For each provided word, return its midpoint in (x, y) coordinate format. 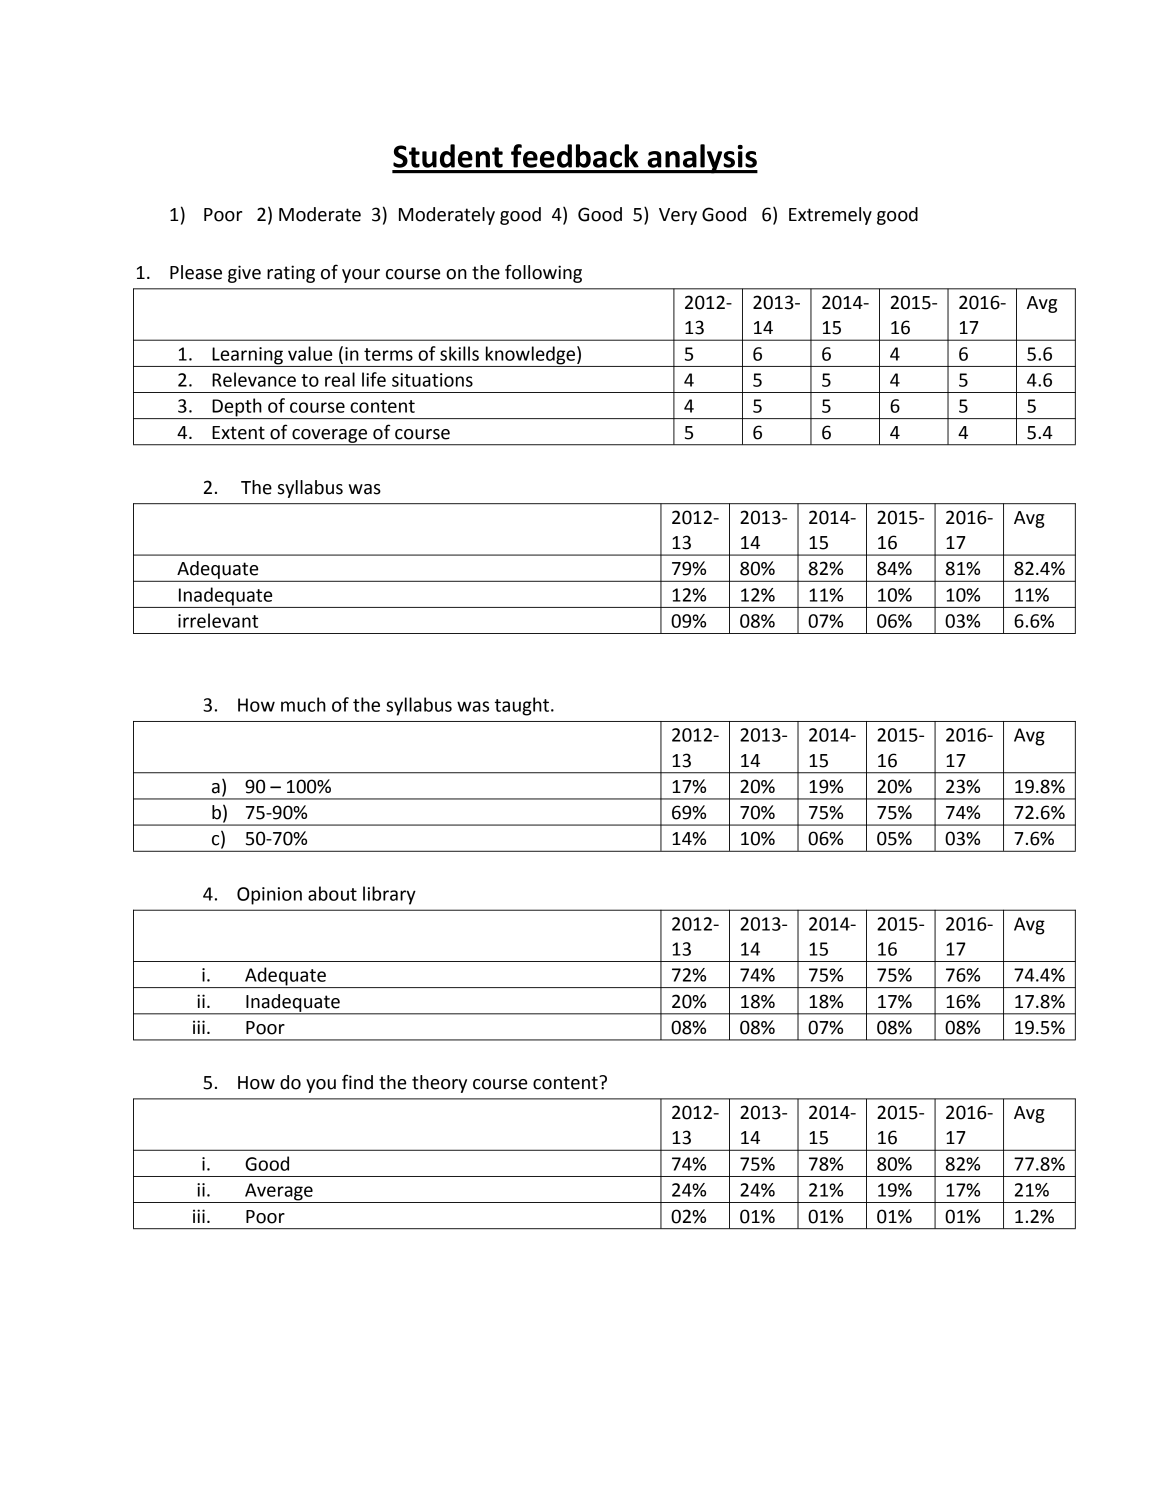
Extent (238, 433)
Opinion (269, 896)
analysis (701, 159)
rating (291, 274)
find (357, 1082)
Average (279, 1193)
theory (439, 1084)
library (389, 895)
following (543, 273)
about (332, 893)
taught (522, 706)
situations (432, 380)
